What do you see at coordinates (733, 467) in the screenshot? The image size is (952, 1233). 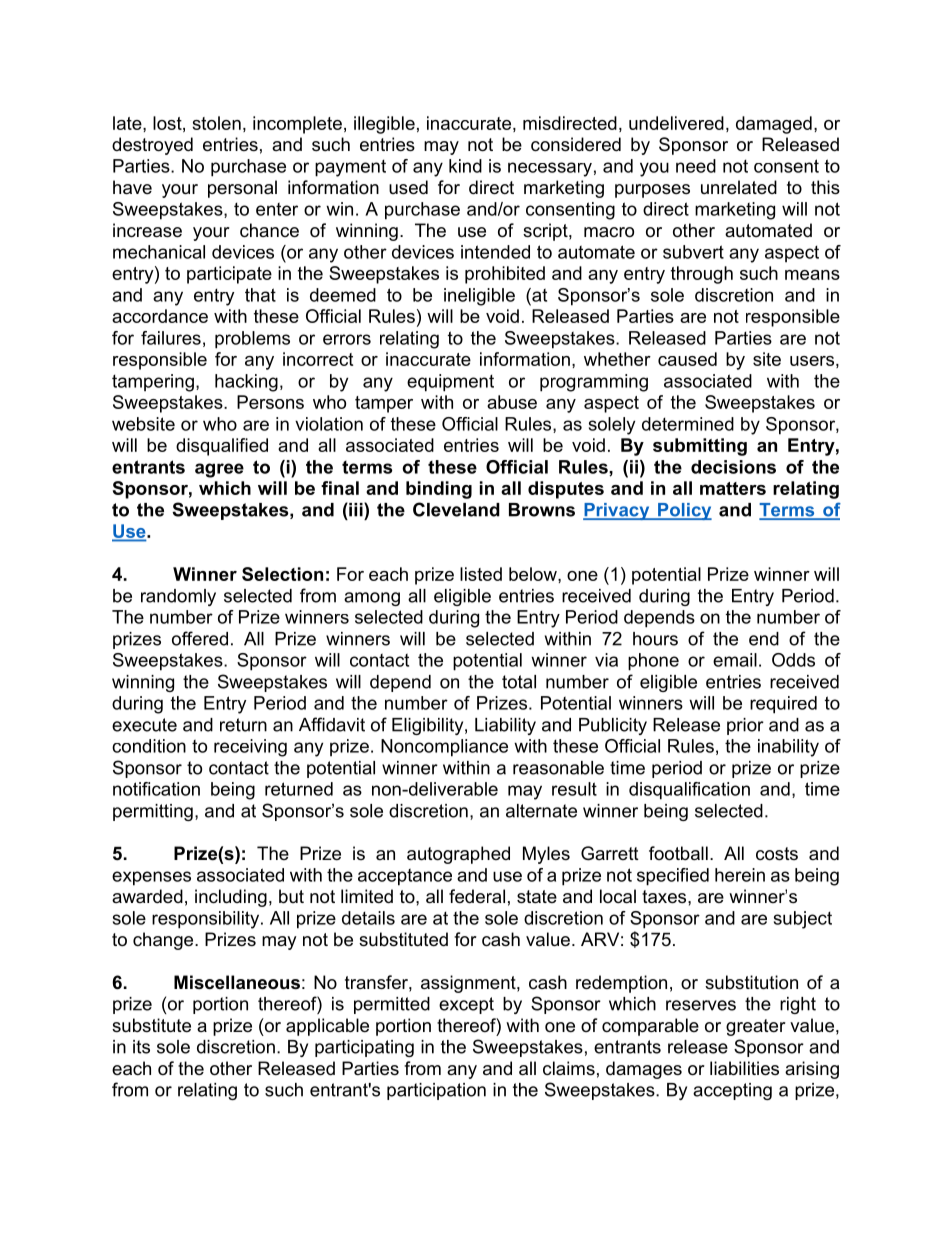 I see `decisions` at bounding box center [733, 467].
